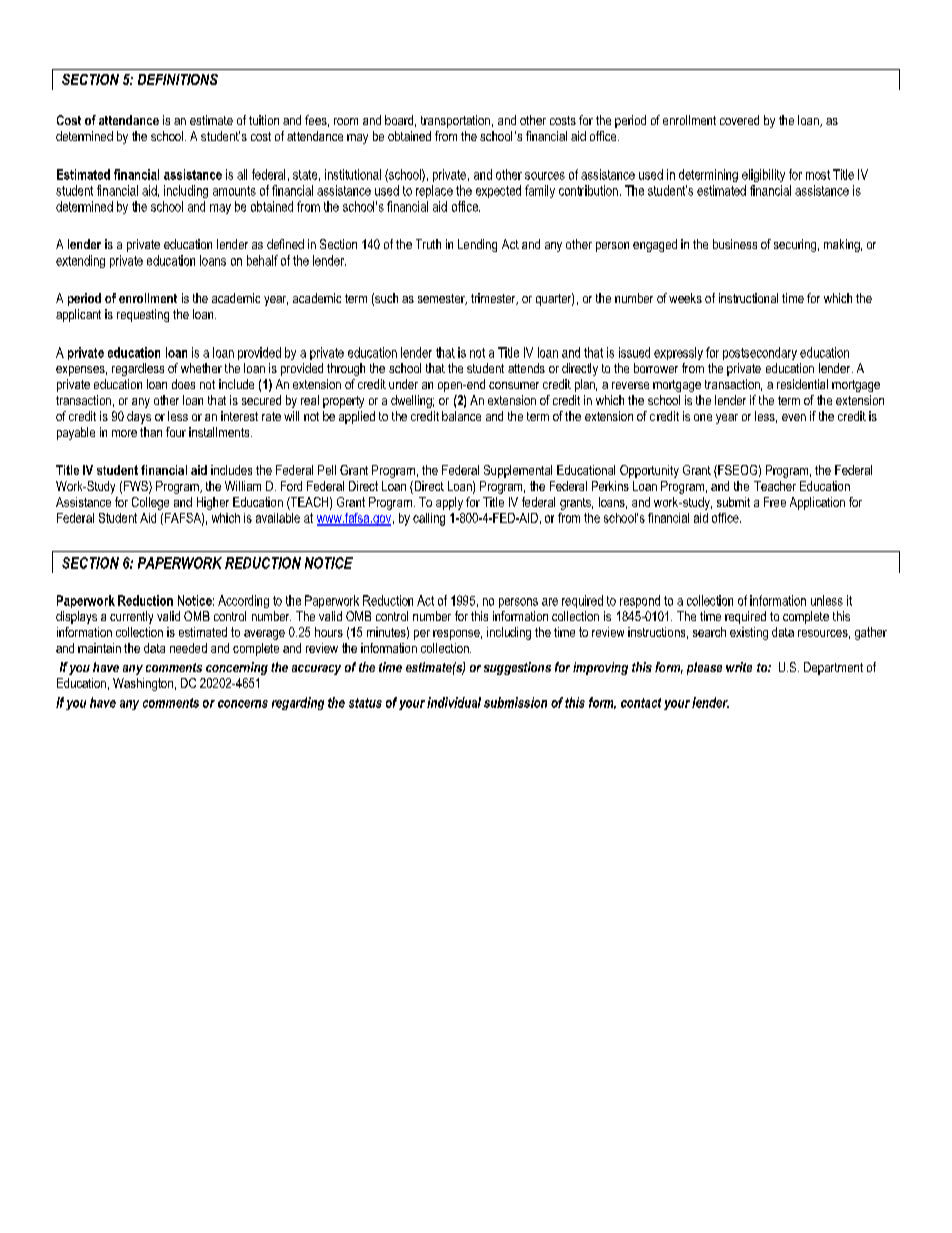 Image resolution: width=952 pixels, height=1233 pixels. Describe the element at coordinates (739, 120) in the screenshot. I see `covered` at that location.
